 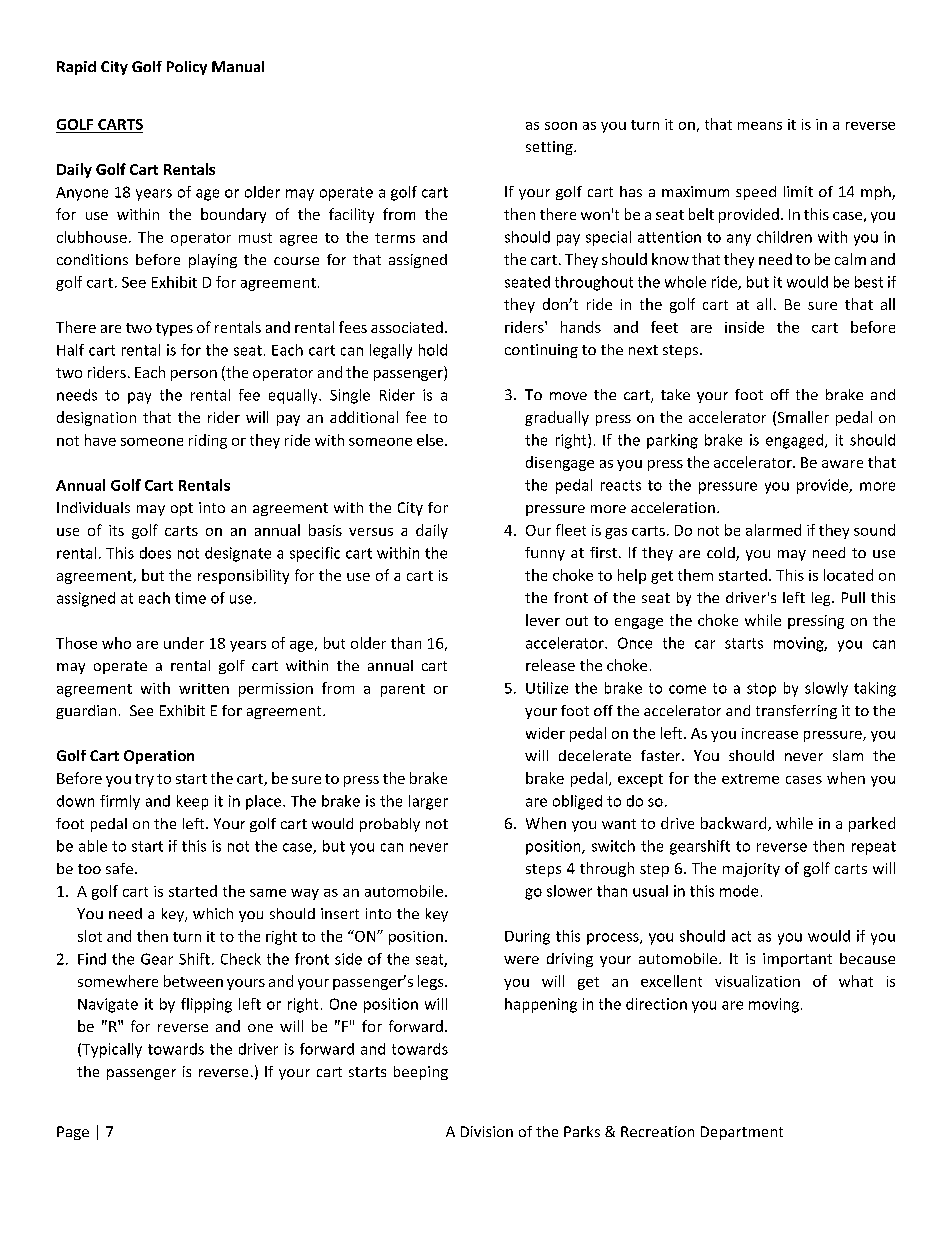 What do you see at coordinates (119, 868) in the page?
I see `safe` at bounding box center [119, 868].
